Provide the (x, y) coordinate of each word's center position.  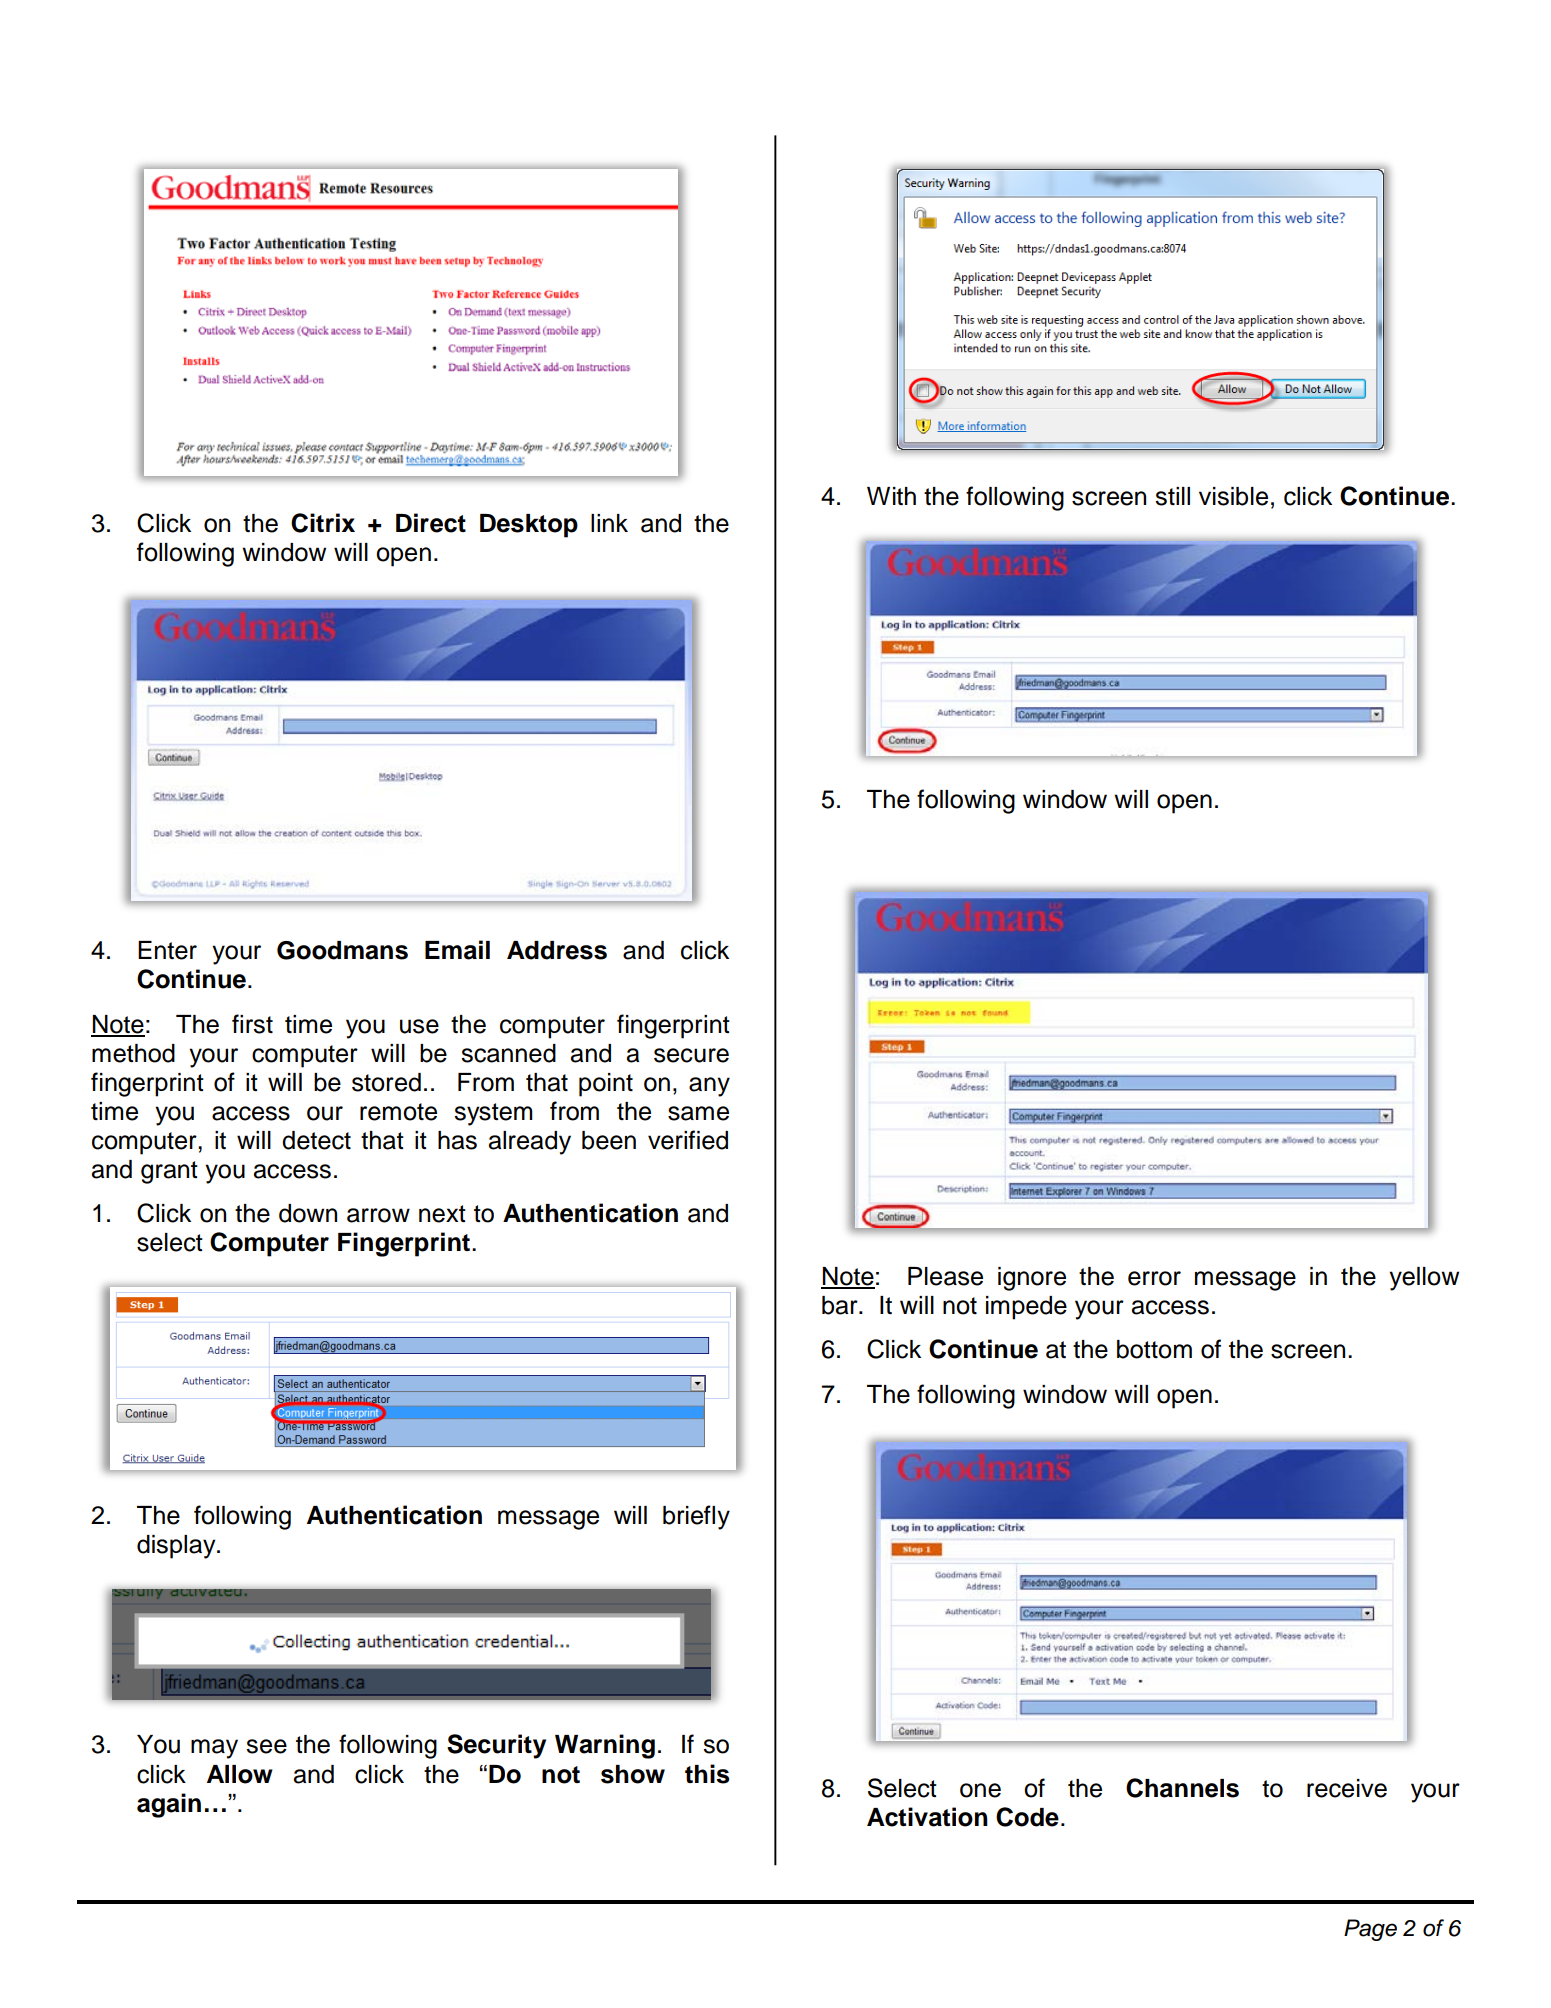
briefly (696, 1517)
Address (557, 950)
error (1154, 1278)
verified (688, 1140)
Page (1370, 1930)
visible (1233, 496)
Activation (927, 1817)
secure (691, 1055)
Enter (167, 950)
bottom (1154, 1349)
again (169, 1805)
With (891, 496)
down (308, 1213)
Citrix (323, 523)
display (177, 1547)
